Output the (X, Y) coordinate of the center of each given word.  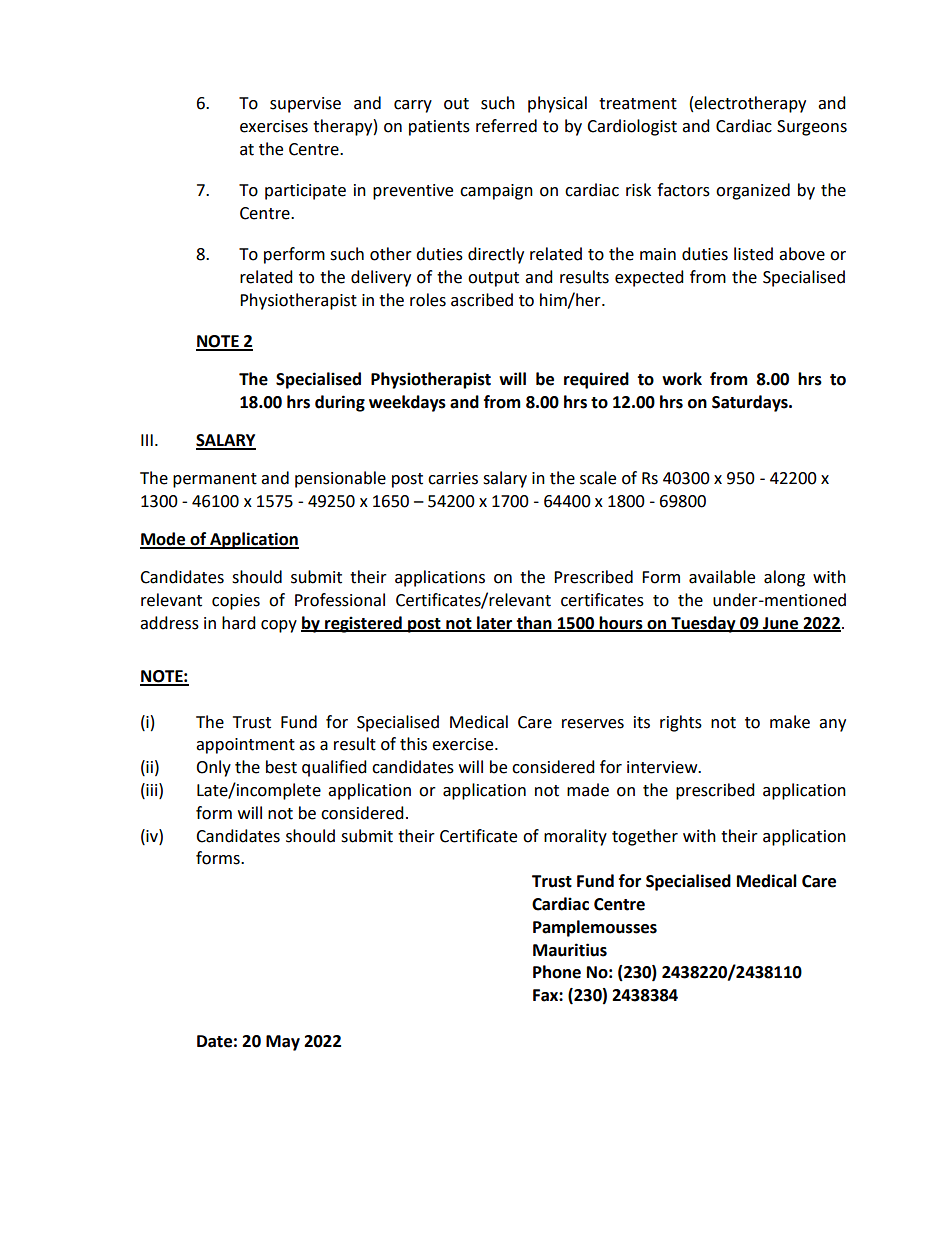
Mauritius (570, 950)
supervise (305, 105)
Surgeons (812, 128)
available (722, 577)
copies (236, 602)
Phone (557, 972)
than (534, 623)
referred (506, 126)
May (283, 1043)
